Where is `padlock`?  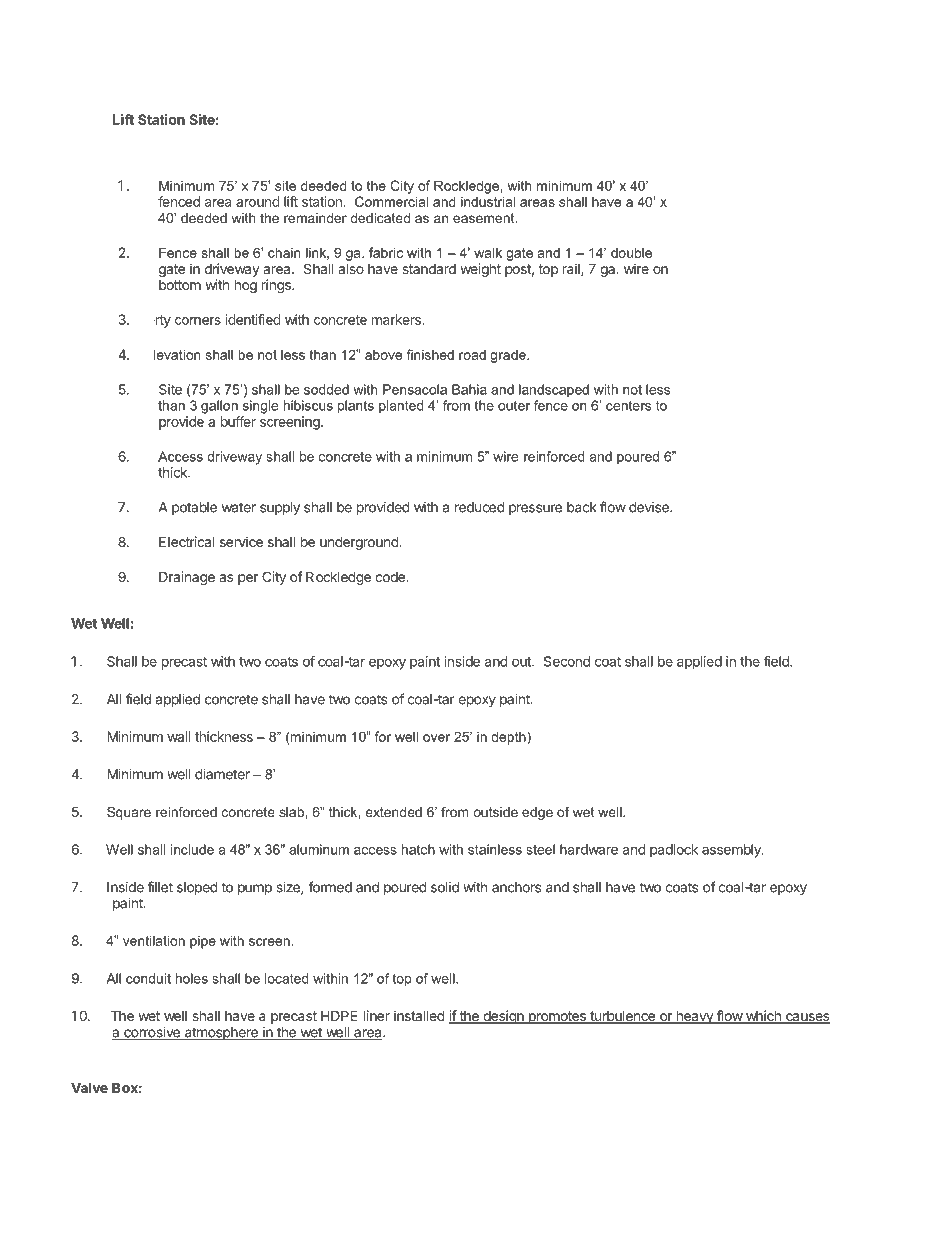 padlock is located at coordinates (674, 851).
